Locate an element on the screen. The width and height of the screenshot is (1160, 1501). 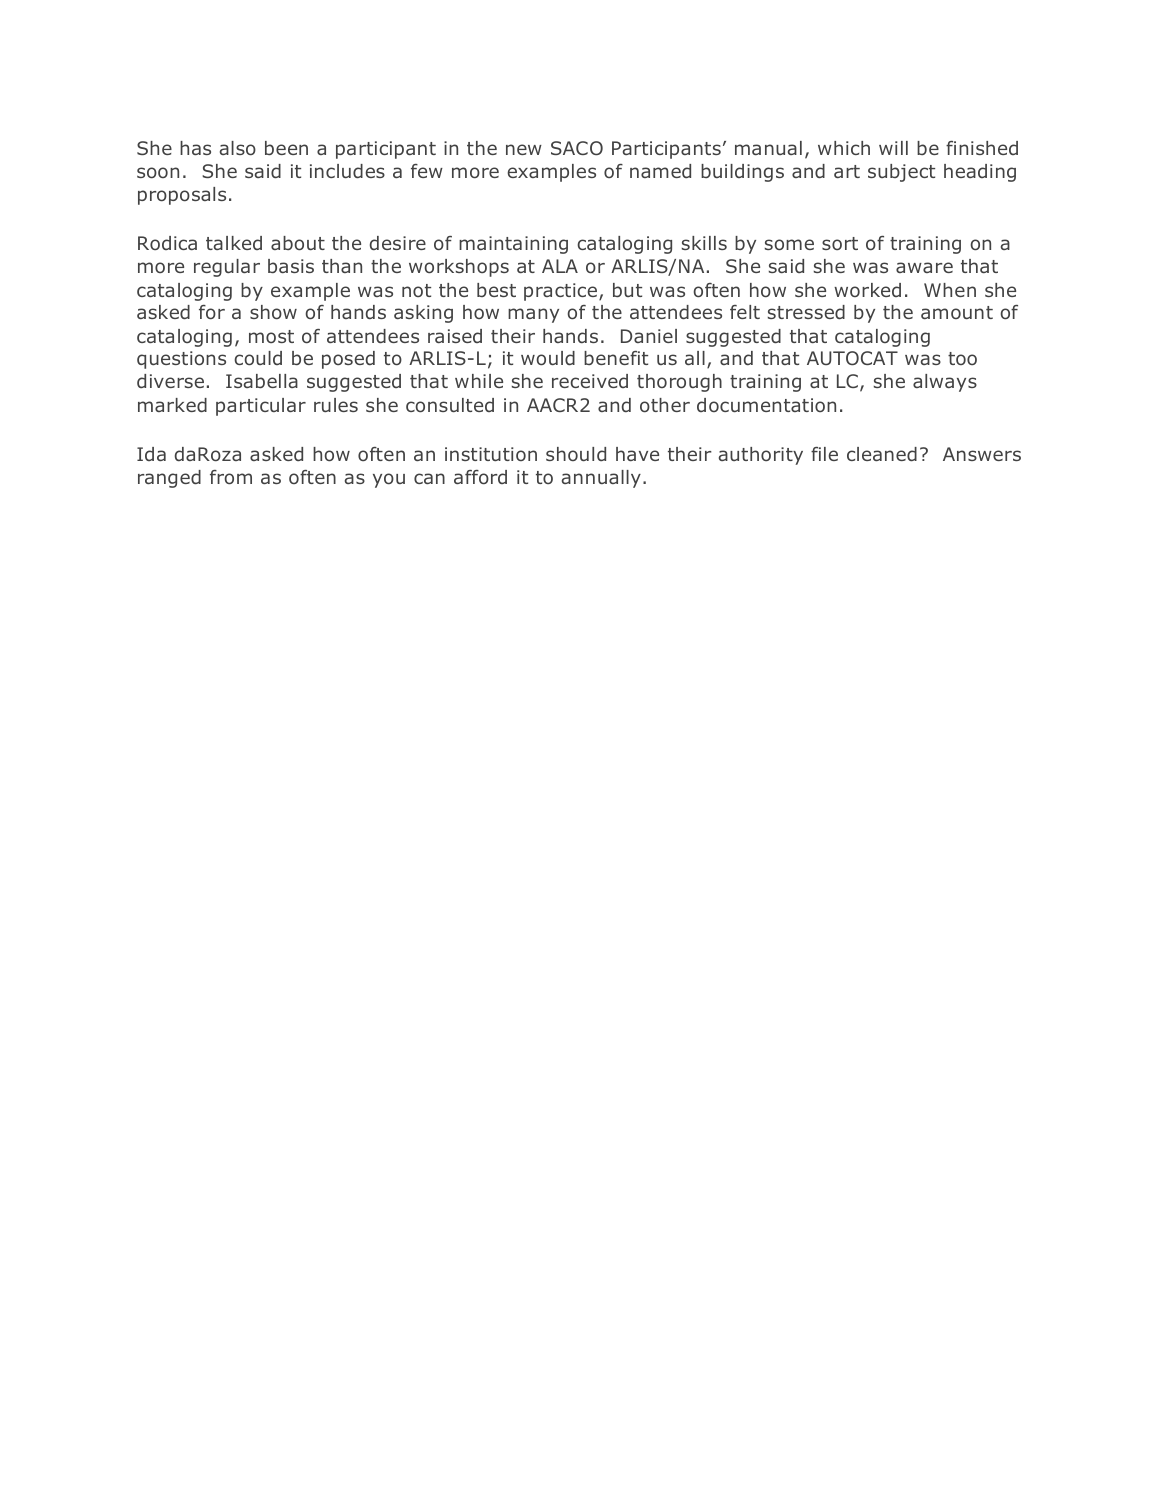
from is located at coordinates (231, 477).
